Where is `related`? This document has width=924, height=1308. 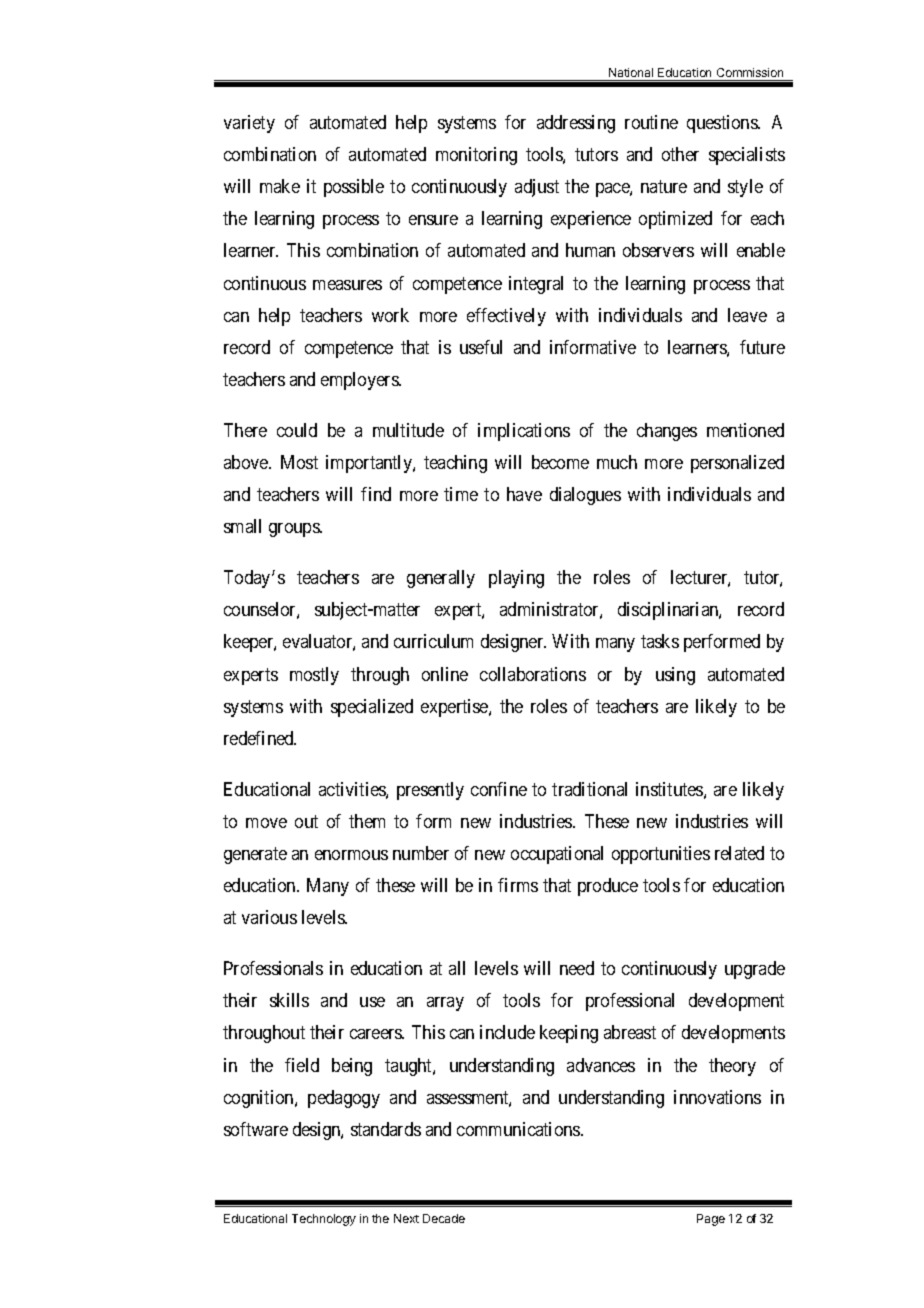
related is located at coordinates (739, 853).
